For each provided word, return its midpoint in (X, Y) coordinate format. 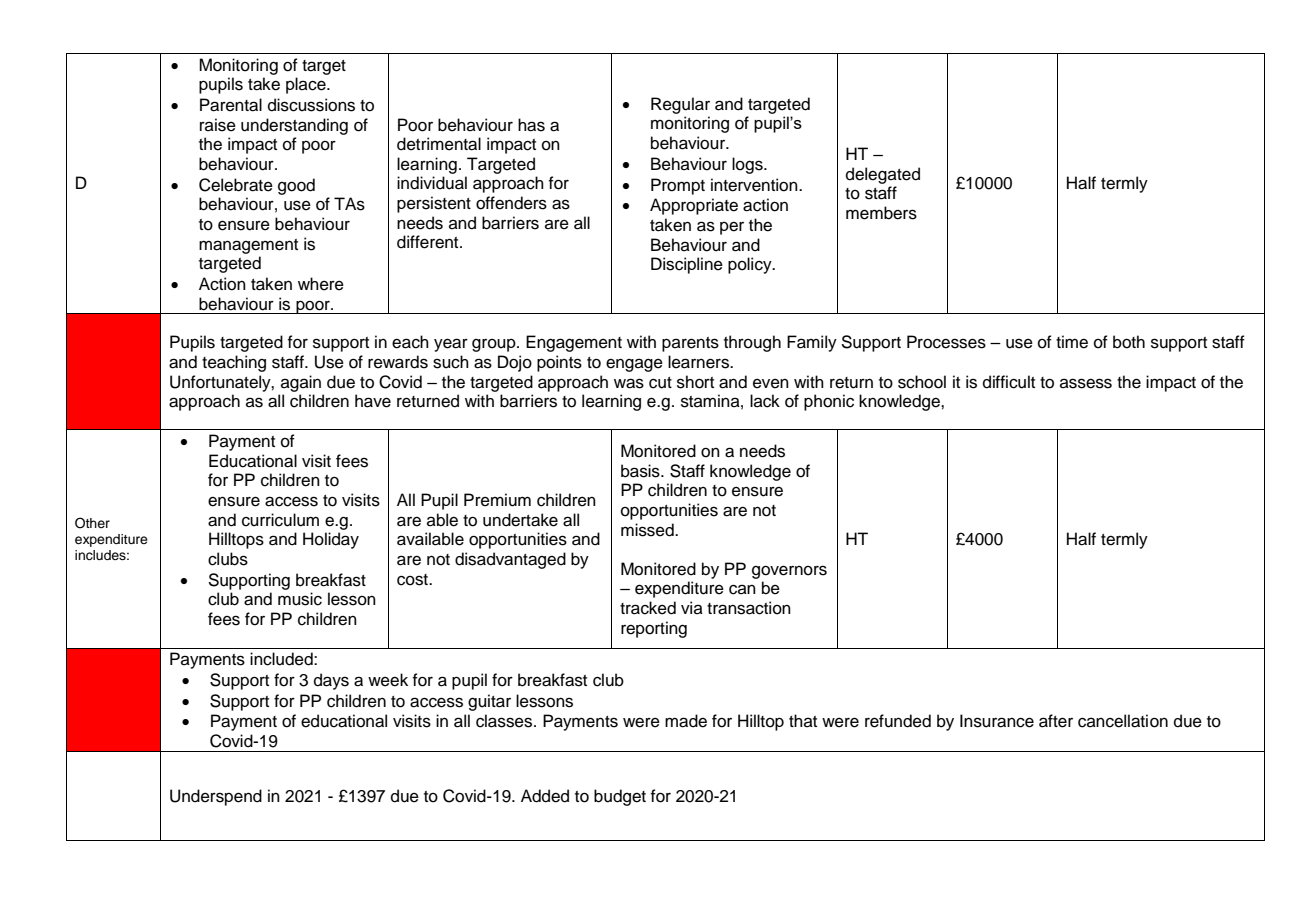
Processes (946, 342)
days (331, 681)
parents (690, 344)
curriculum (280, 520)
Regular (680, 105)
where (321, 284)
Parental (231, 105)
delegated (883, 175)
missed (648, 530)
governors (789, 572)
